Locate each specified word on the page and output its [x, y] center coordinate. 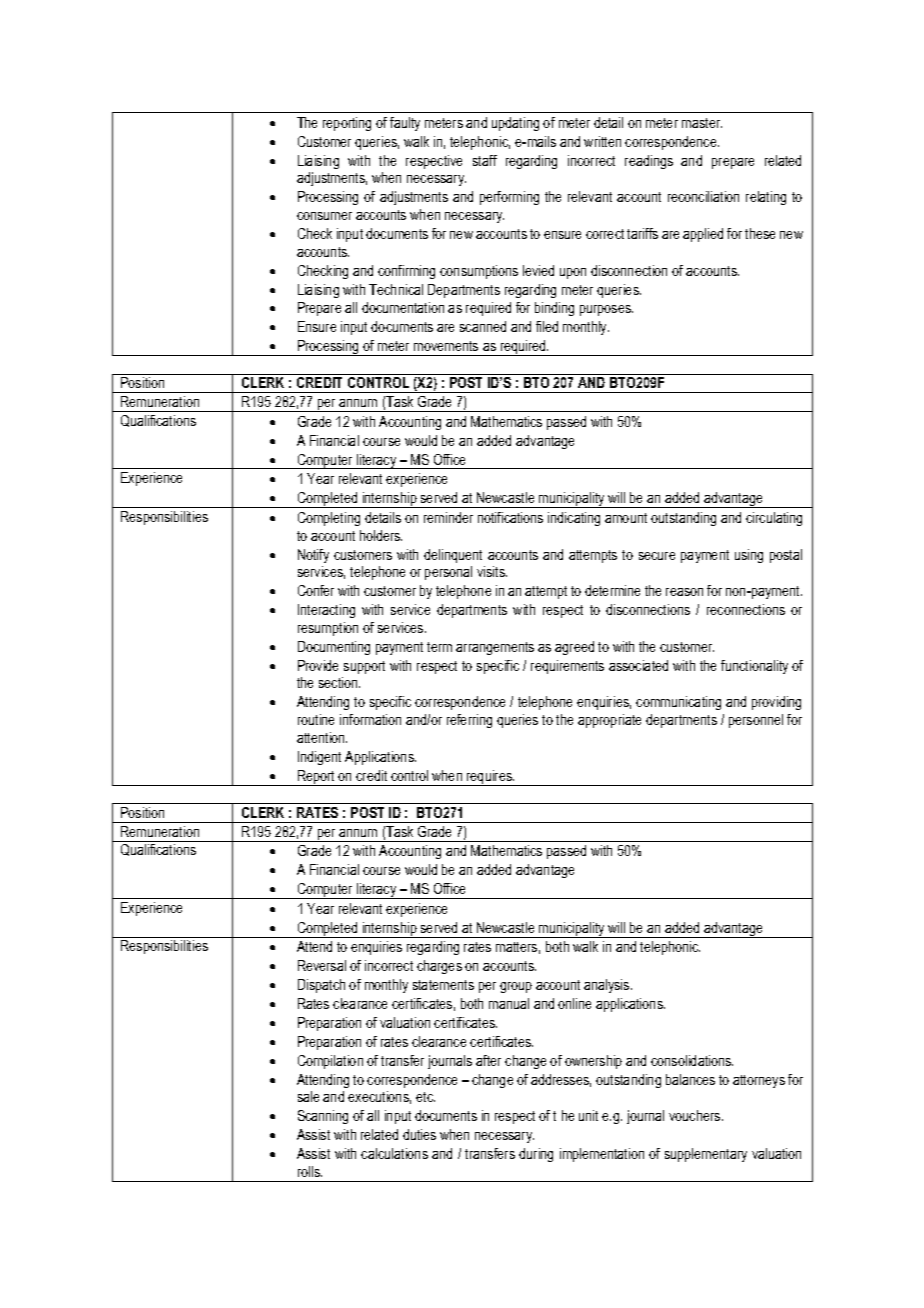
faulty [405, 124]
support [364, 667]
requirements [567, 667]
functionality [754, 667]
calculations [394, 1153]
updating [515, 124]
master [702, 123]
